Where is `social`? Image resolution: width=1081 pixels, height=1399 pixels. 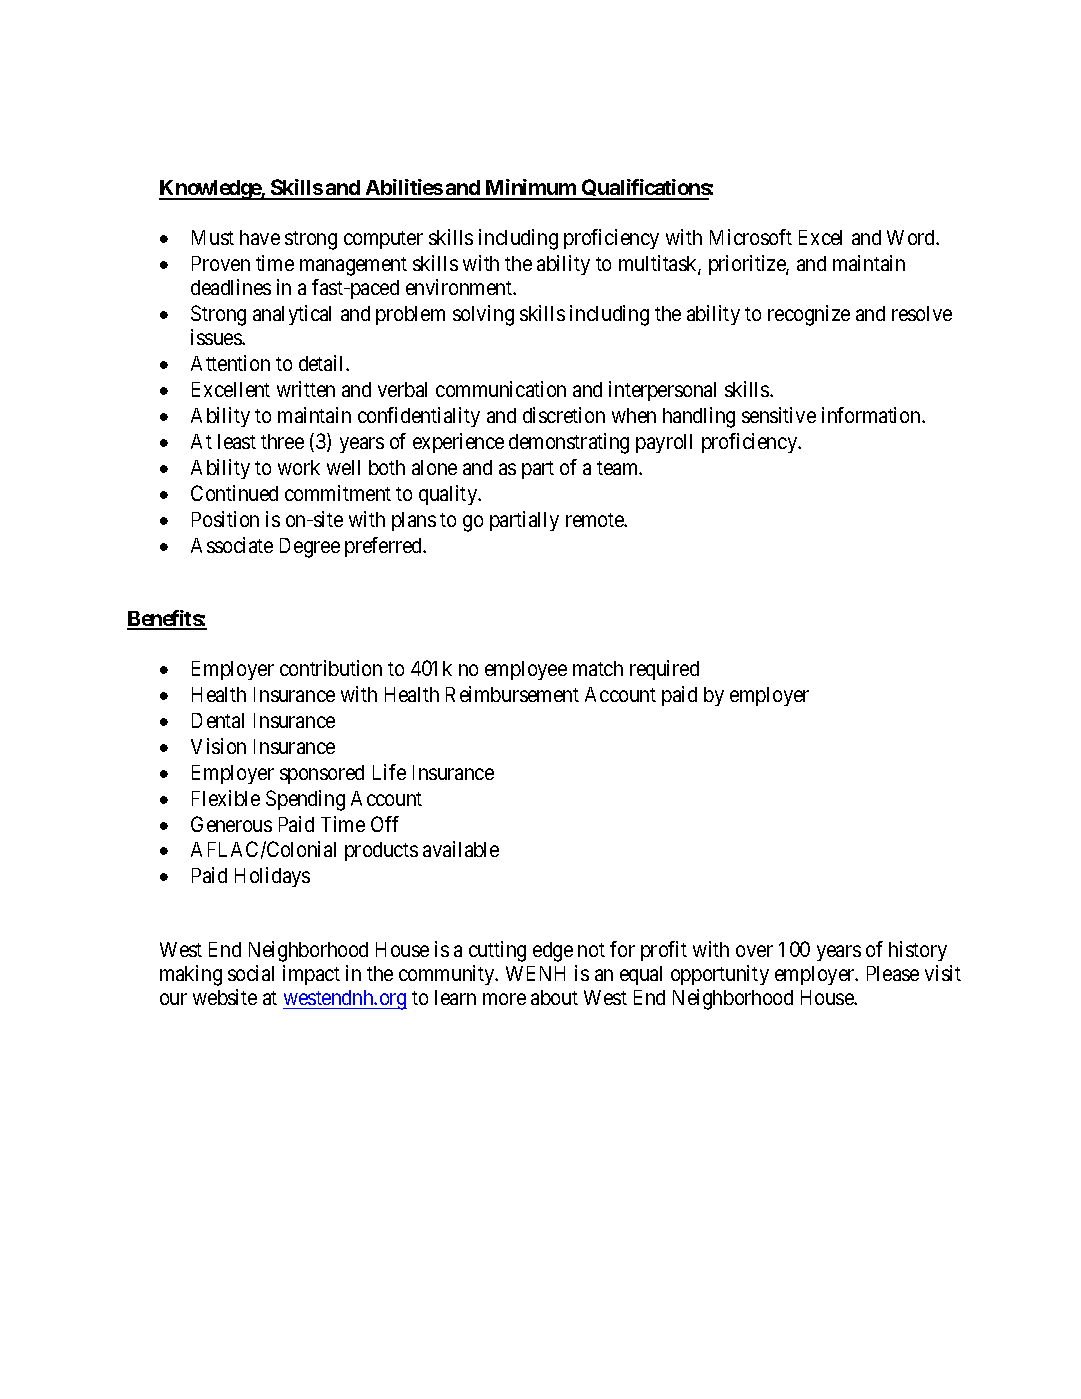
social is located at coordinates (251, 973).
